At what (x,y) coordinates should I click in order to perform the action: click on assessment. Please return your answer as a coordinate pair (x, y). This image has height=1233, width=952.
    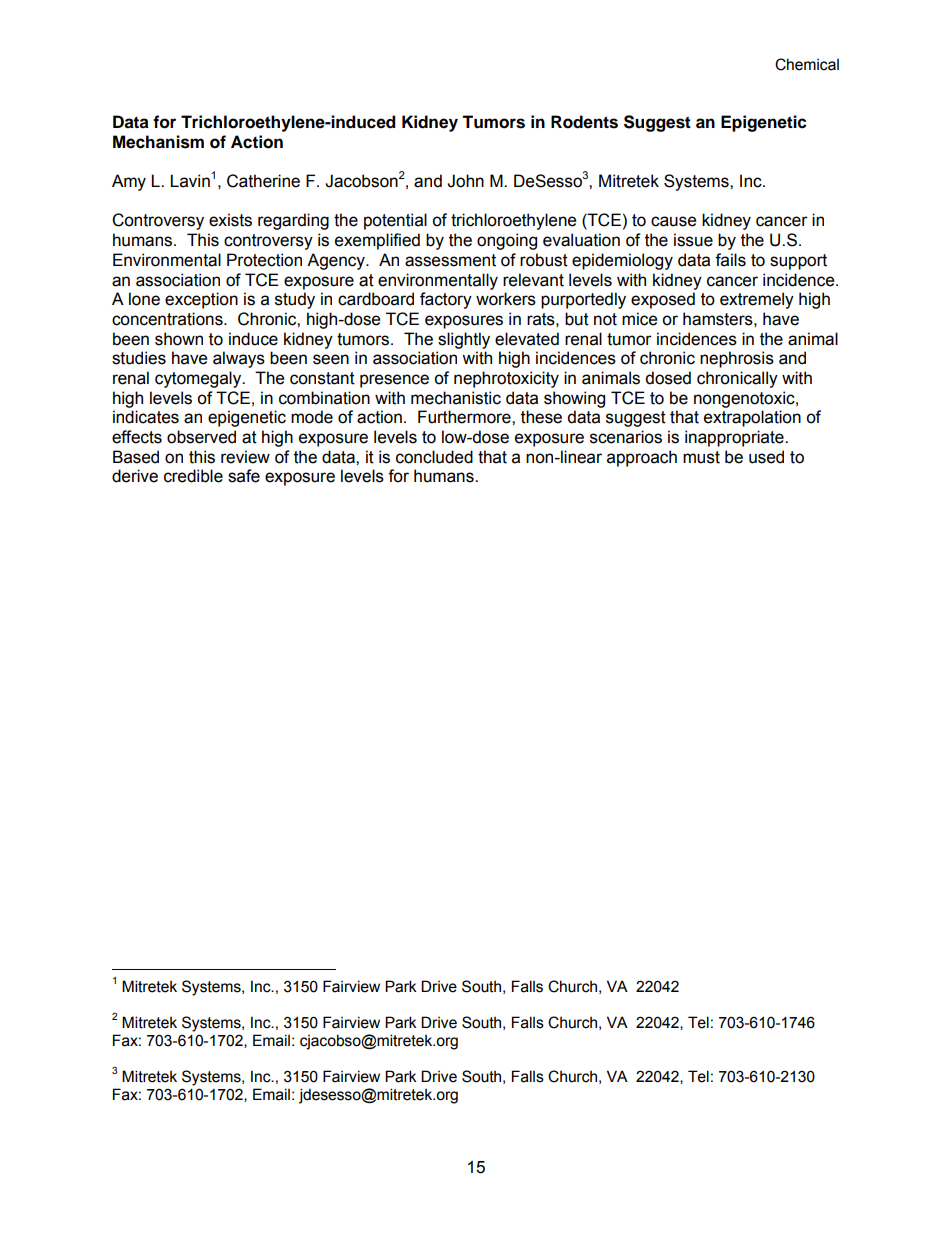
    Looking at the image, I should click on (450, 260).
